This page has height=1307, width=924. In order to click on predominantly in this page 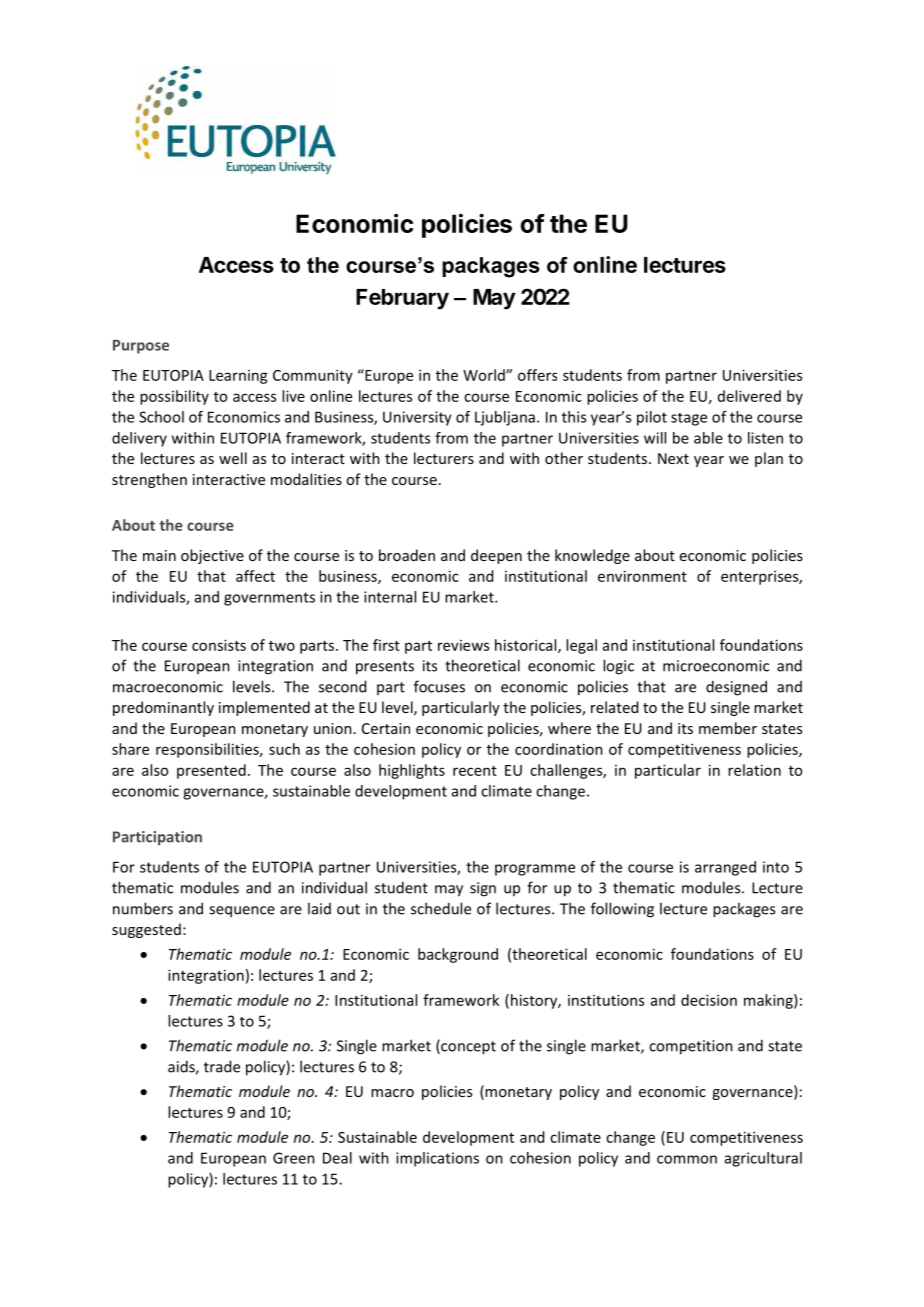, I will do `click(163, 708)`.
